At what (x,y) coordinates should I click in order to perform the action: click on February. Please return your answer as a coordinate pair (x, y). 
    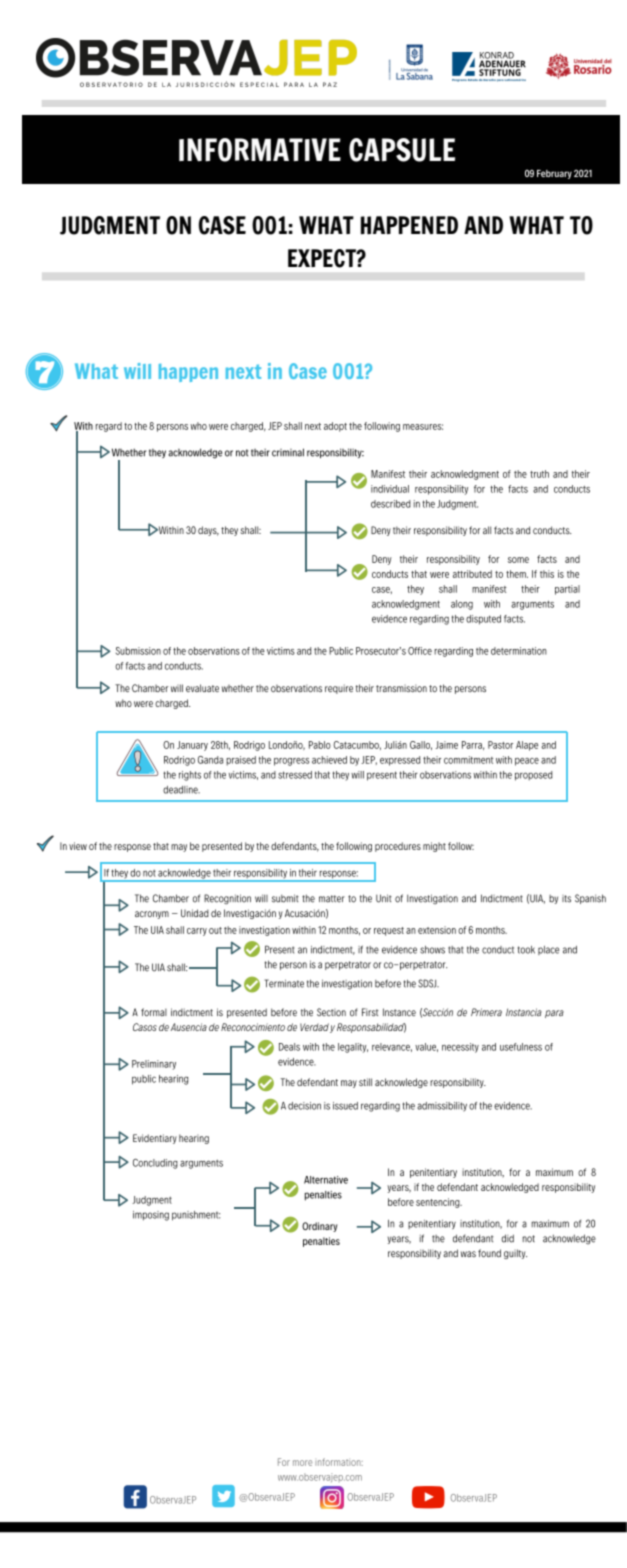
    Looking at the image, I should click on (554, 174).
